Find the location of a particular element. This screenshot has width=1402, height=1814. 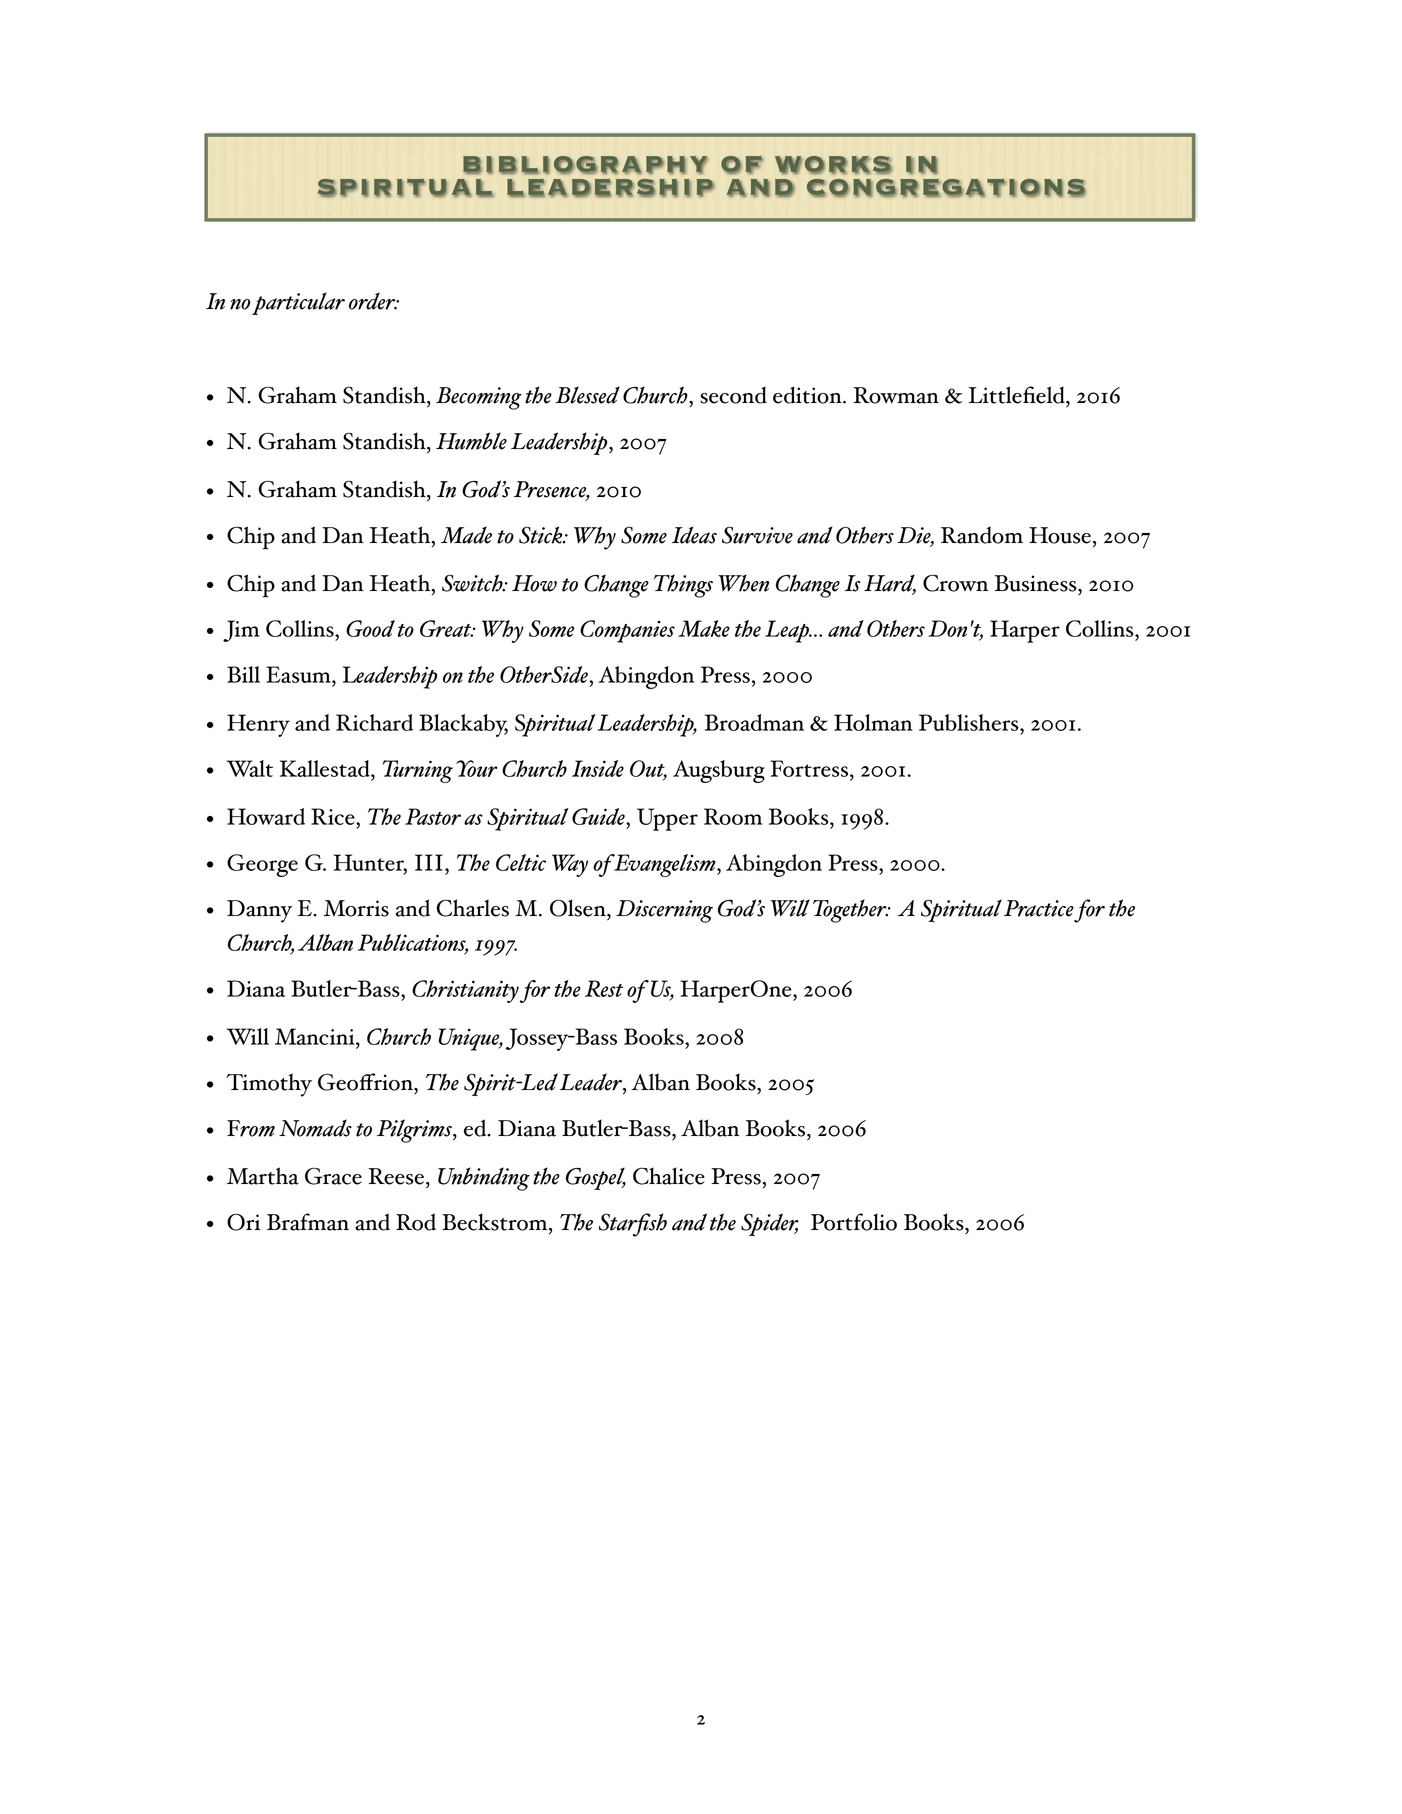

order is located at coordinates (373, 301).
